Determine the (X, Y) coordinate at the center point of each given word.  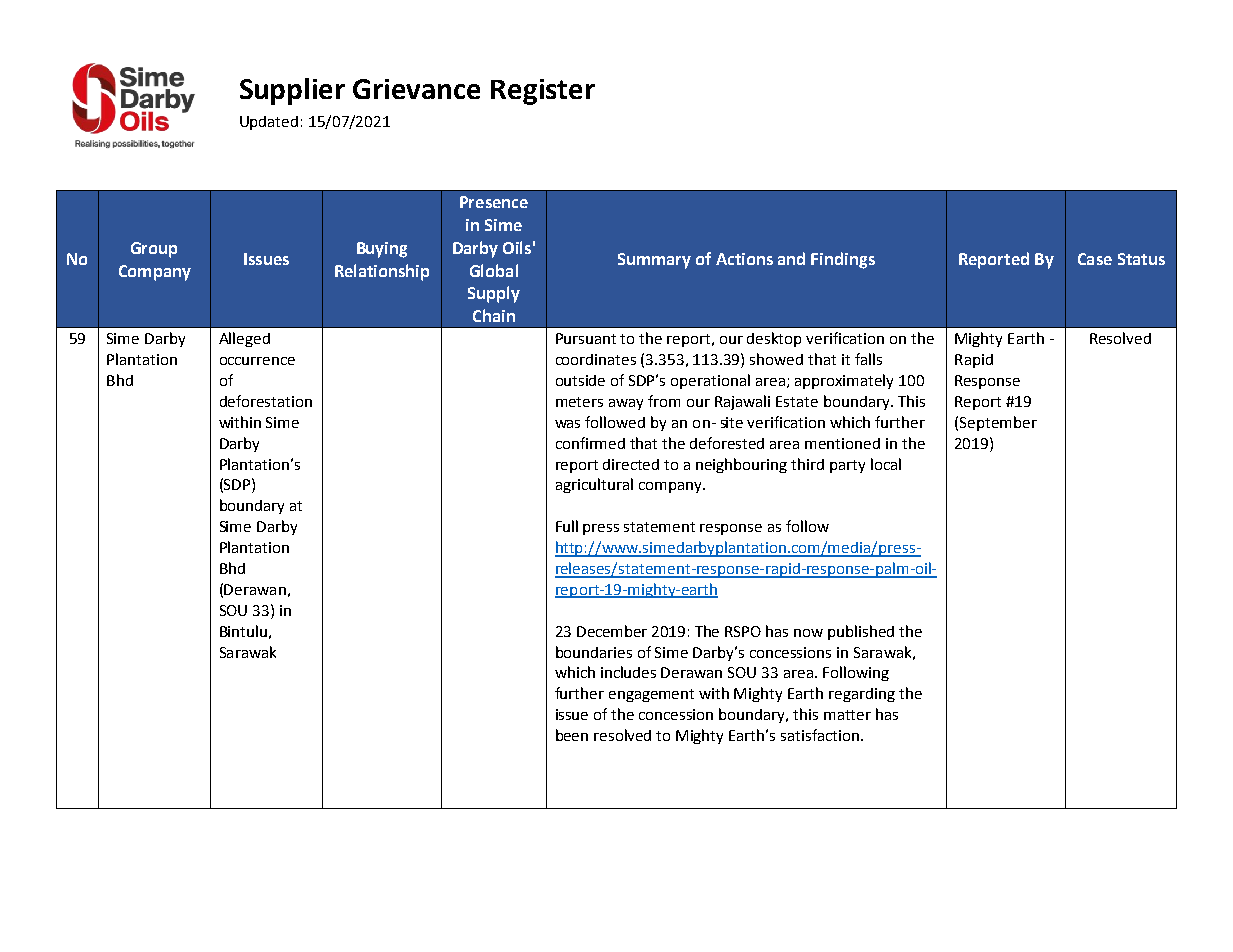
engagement (651, 695)
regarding (862, 695)
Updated (269, 123)
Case (1095, 259)
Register (543, 92)
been (572, 735)
